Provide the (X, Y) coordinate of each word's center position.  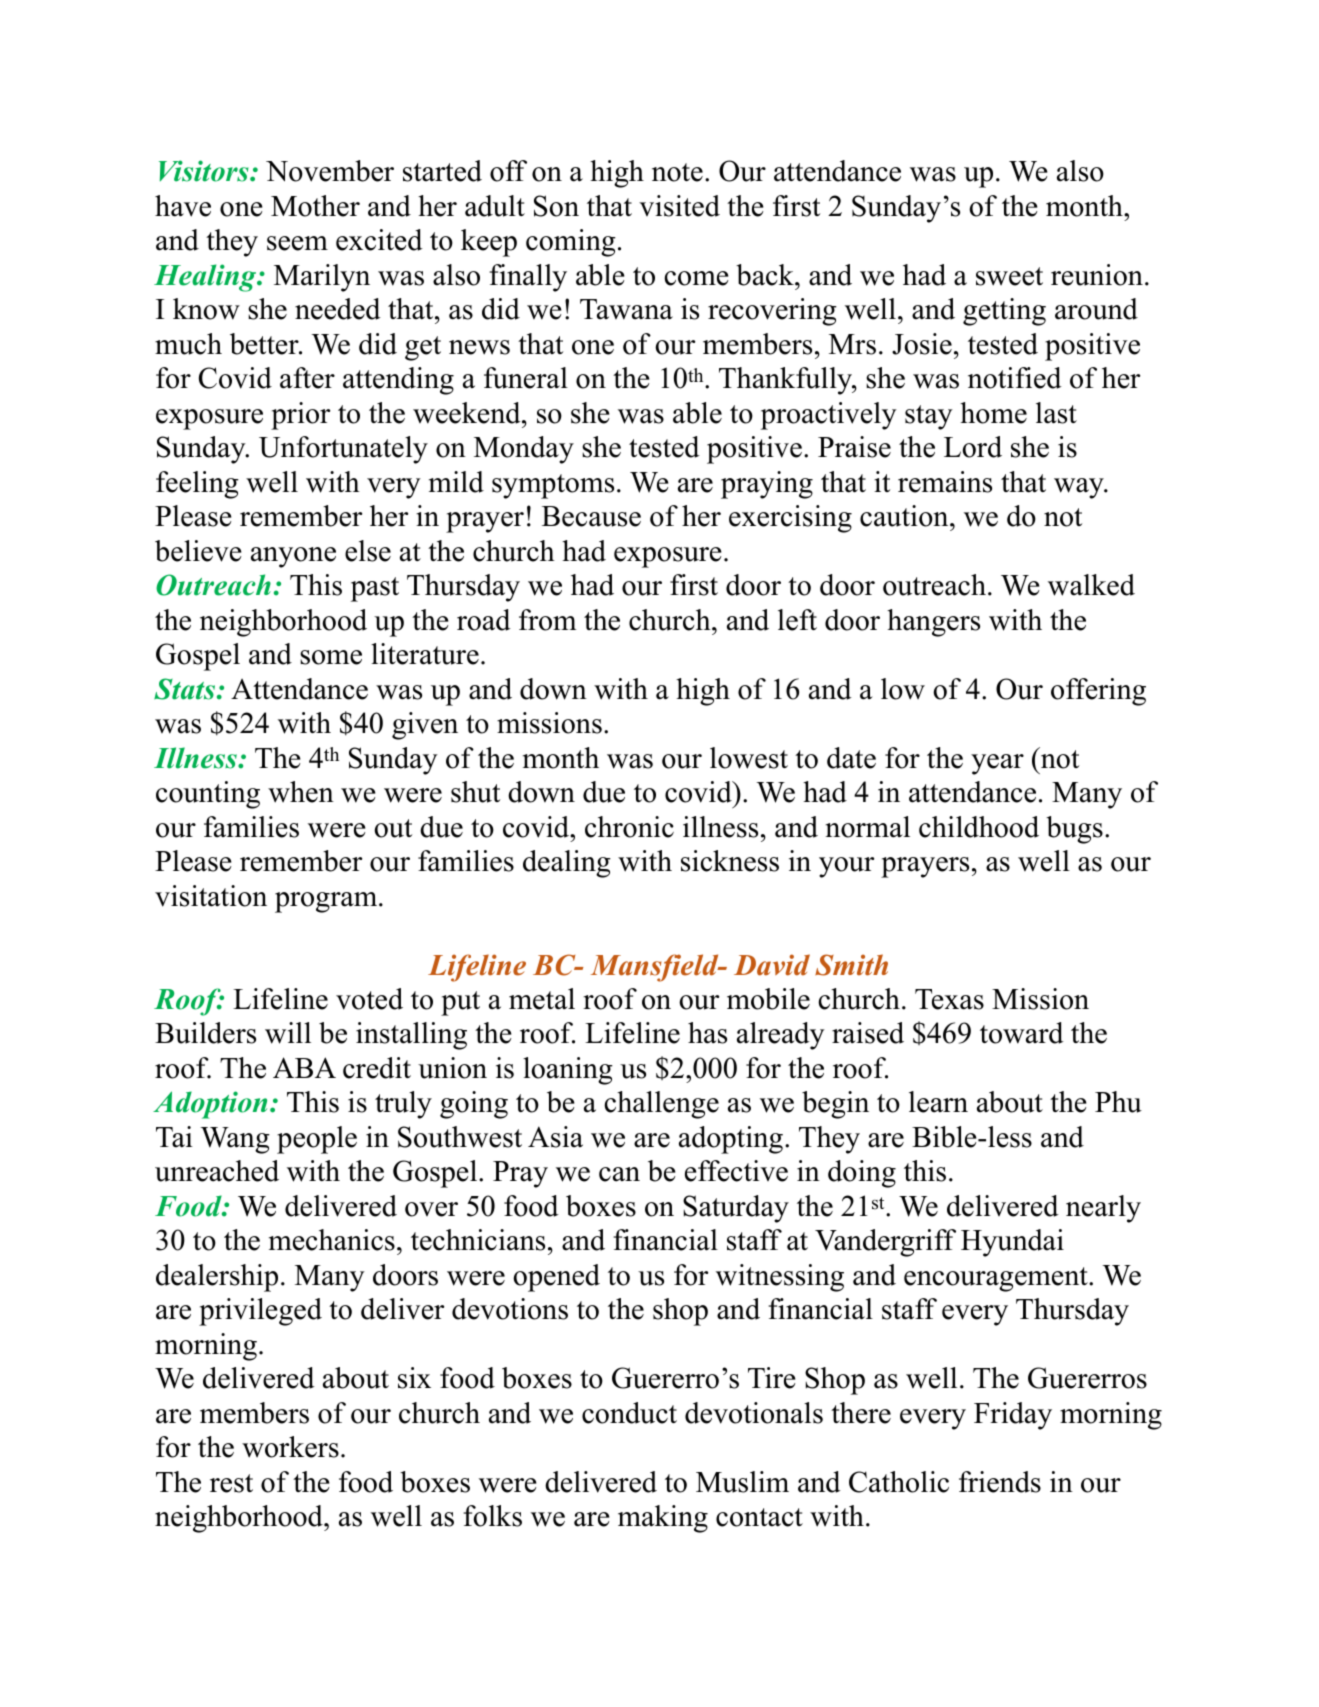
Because (591, 516)
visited (679, 206)
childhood (979, 827)
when (301, 792)
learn (938, 1102)
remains (945, 482)
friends (1000, 1482)
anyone (293, 557)
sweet (1009, 276)
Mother (315, 206)
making (663, 1519)
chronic (629, 827)
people (317, 1140)
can (619, 1174)
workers (290, 1447)
